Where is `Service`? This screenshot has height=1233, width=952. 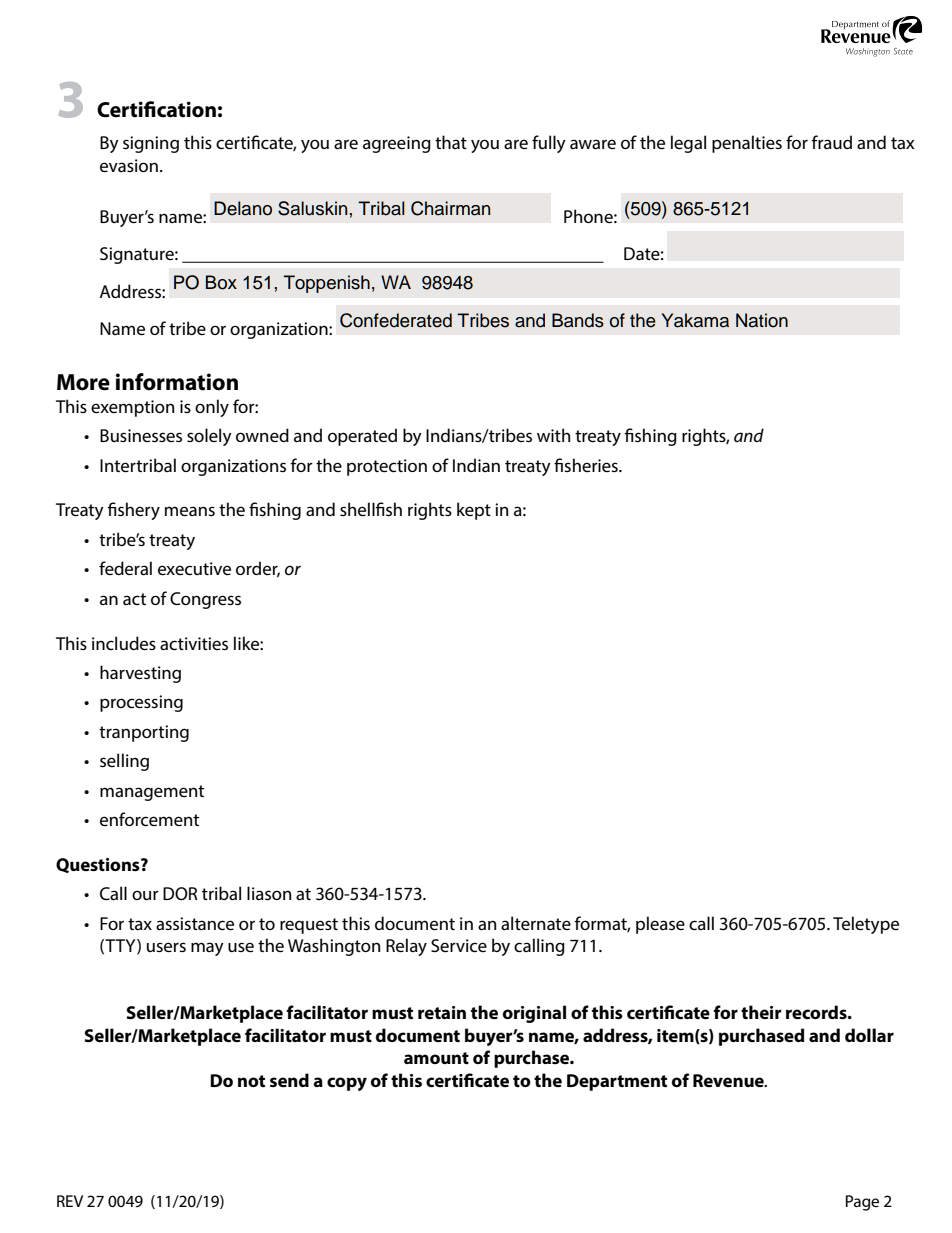
Service is located at coordinates (459, 945).
